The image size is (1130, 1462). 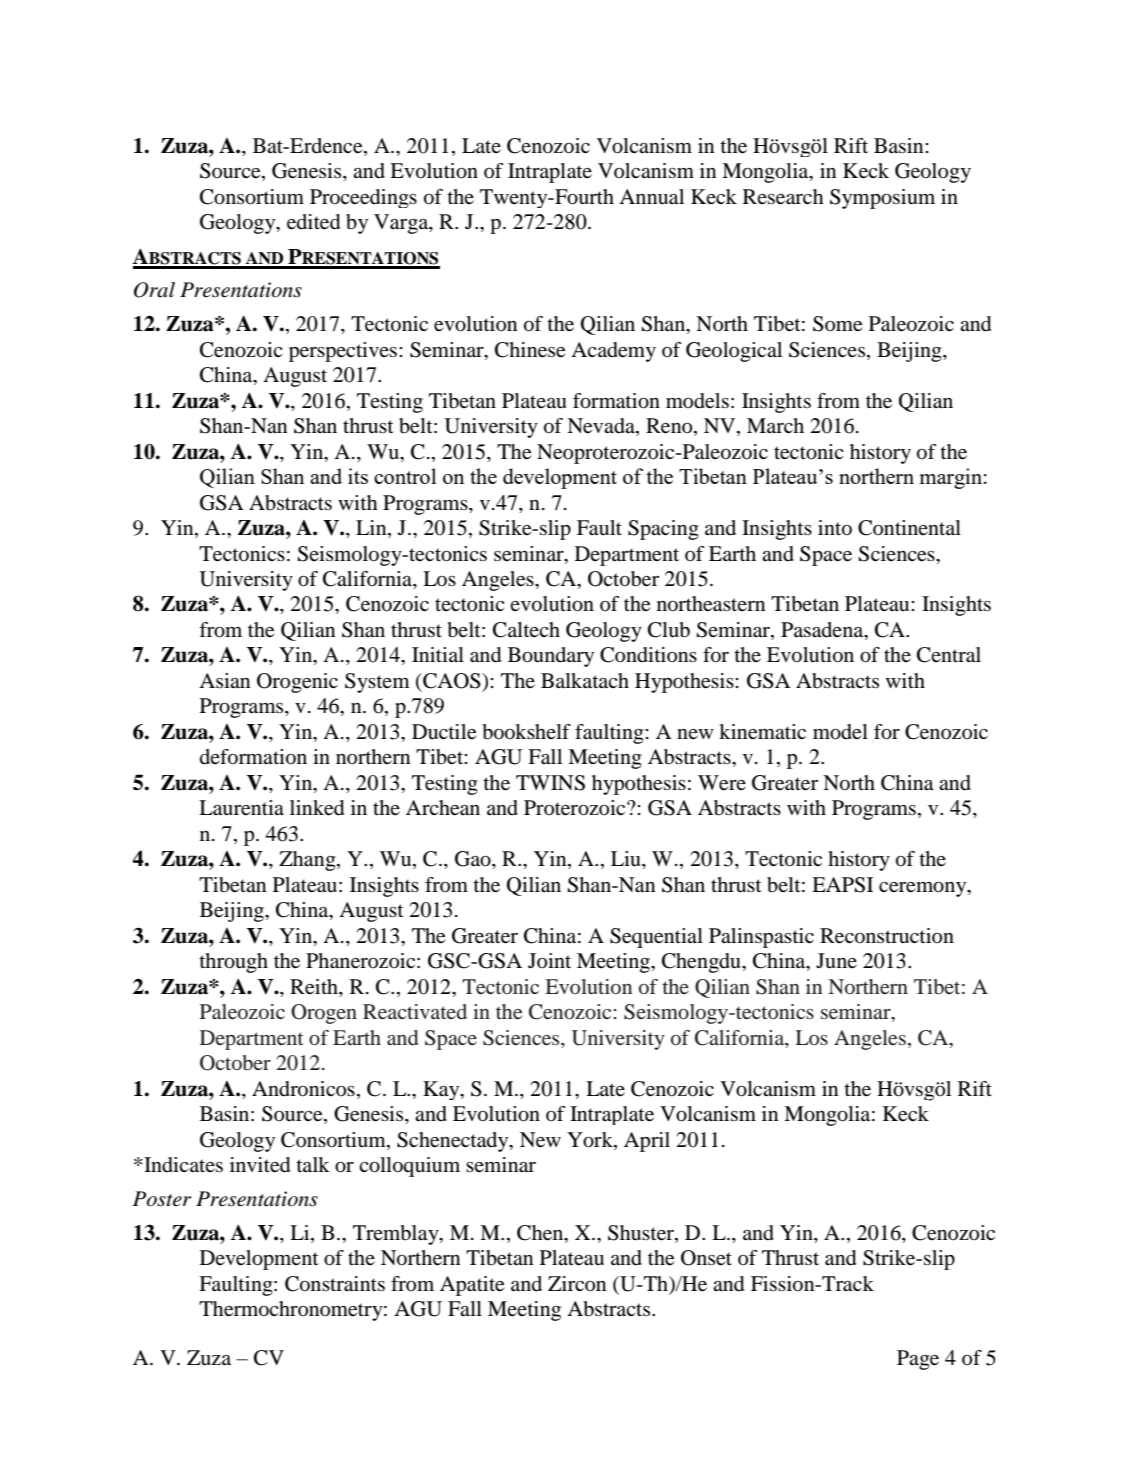 I want to click on Laurentia, so click(x=241, y=808).
